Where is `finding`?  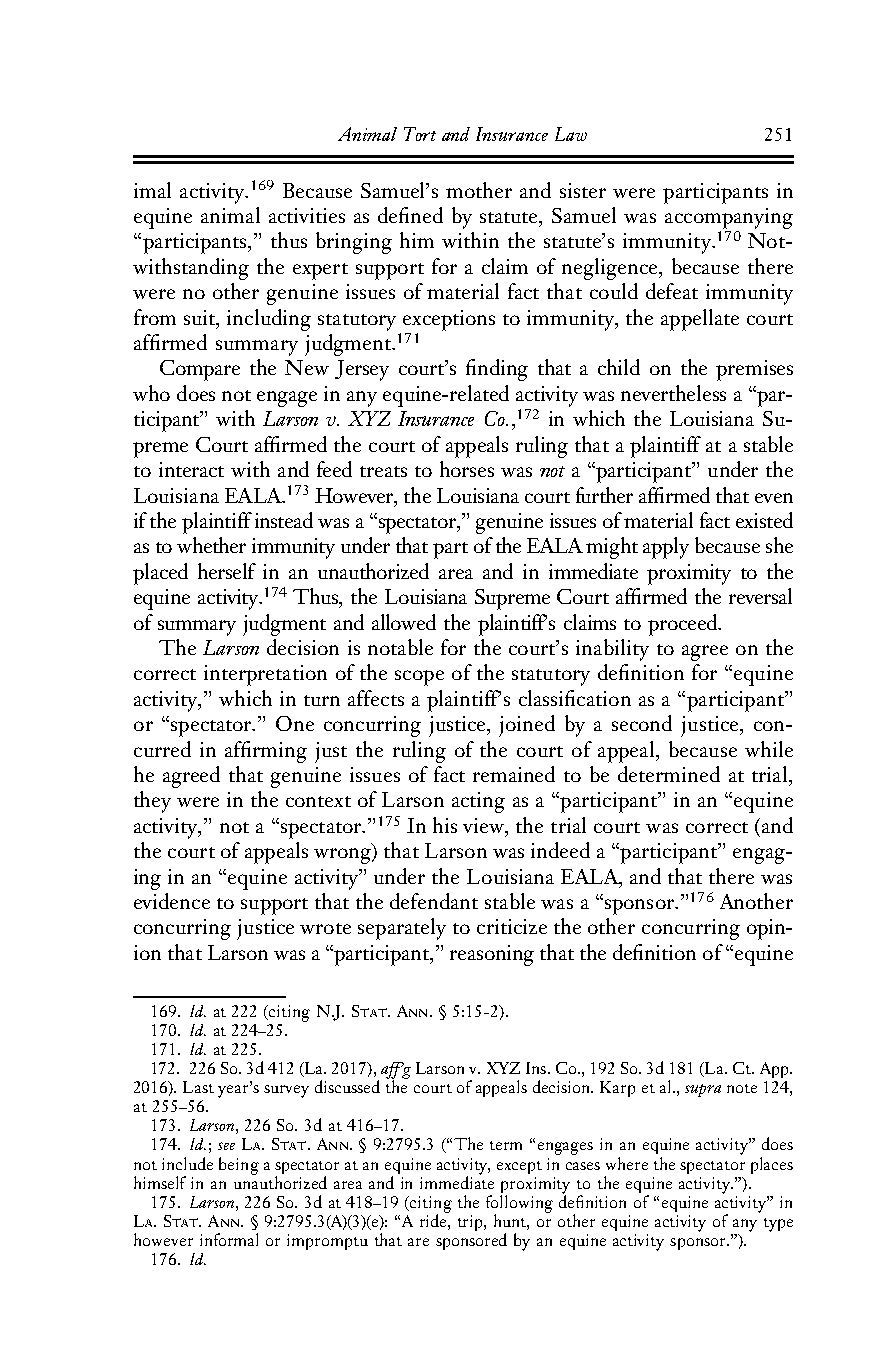
finding is located at coordinates (497, 370).
